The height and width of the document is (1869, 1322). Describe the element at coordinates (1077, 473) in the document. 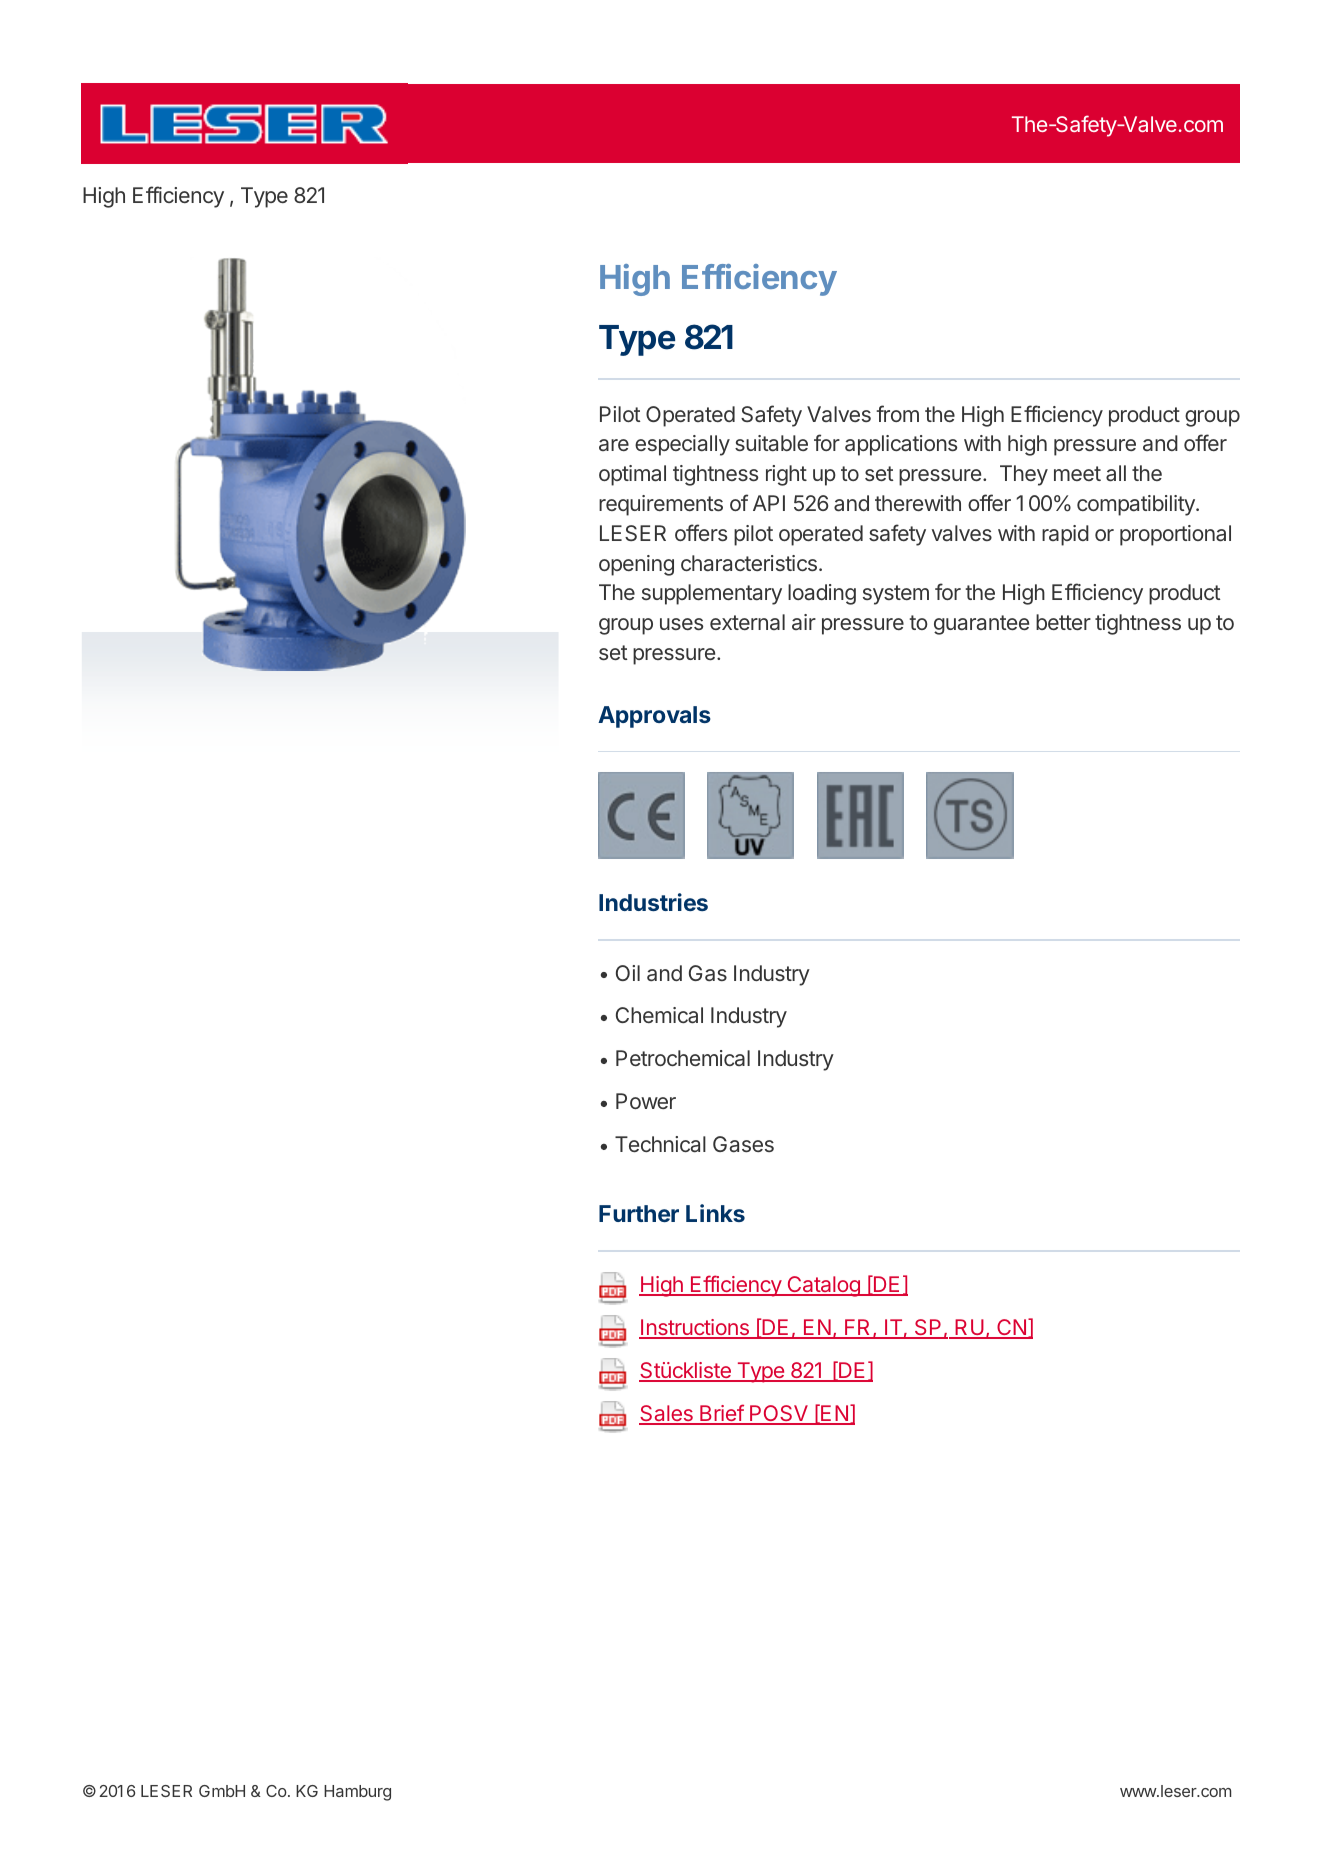

I see `meet` at that location.
